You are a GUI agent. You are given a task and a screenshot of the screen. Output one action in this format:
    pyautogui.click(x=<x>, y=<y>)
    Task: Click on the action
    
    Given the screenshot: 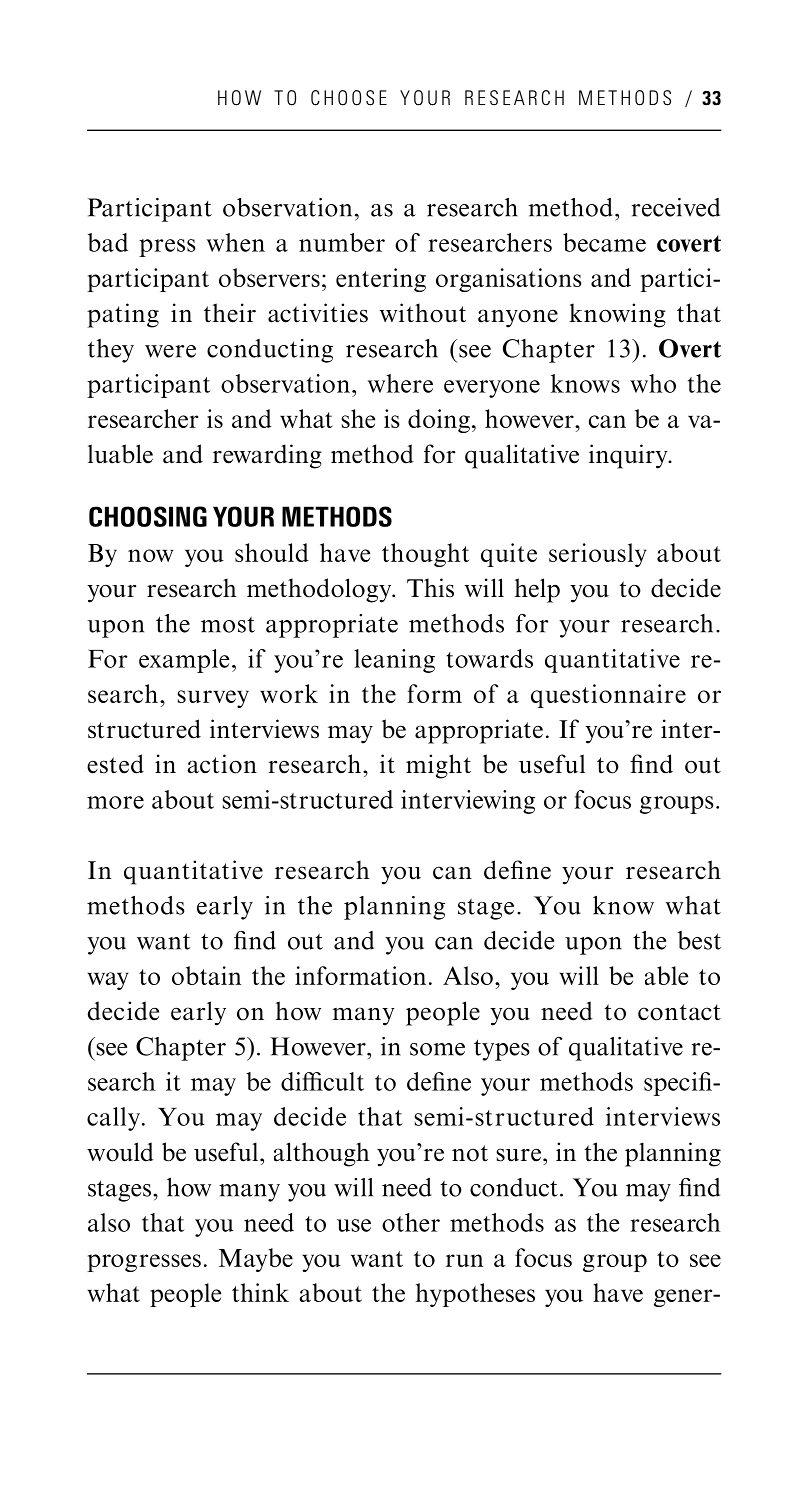 What is the action you would take?
    pyautogui.click(x=222, y=764)
